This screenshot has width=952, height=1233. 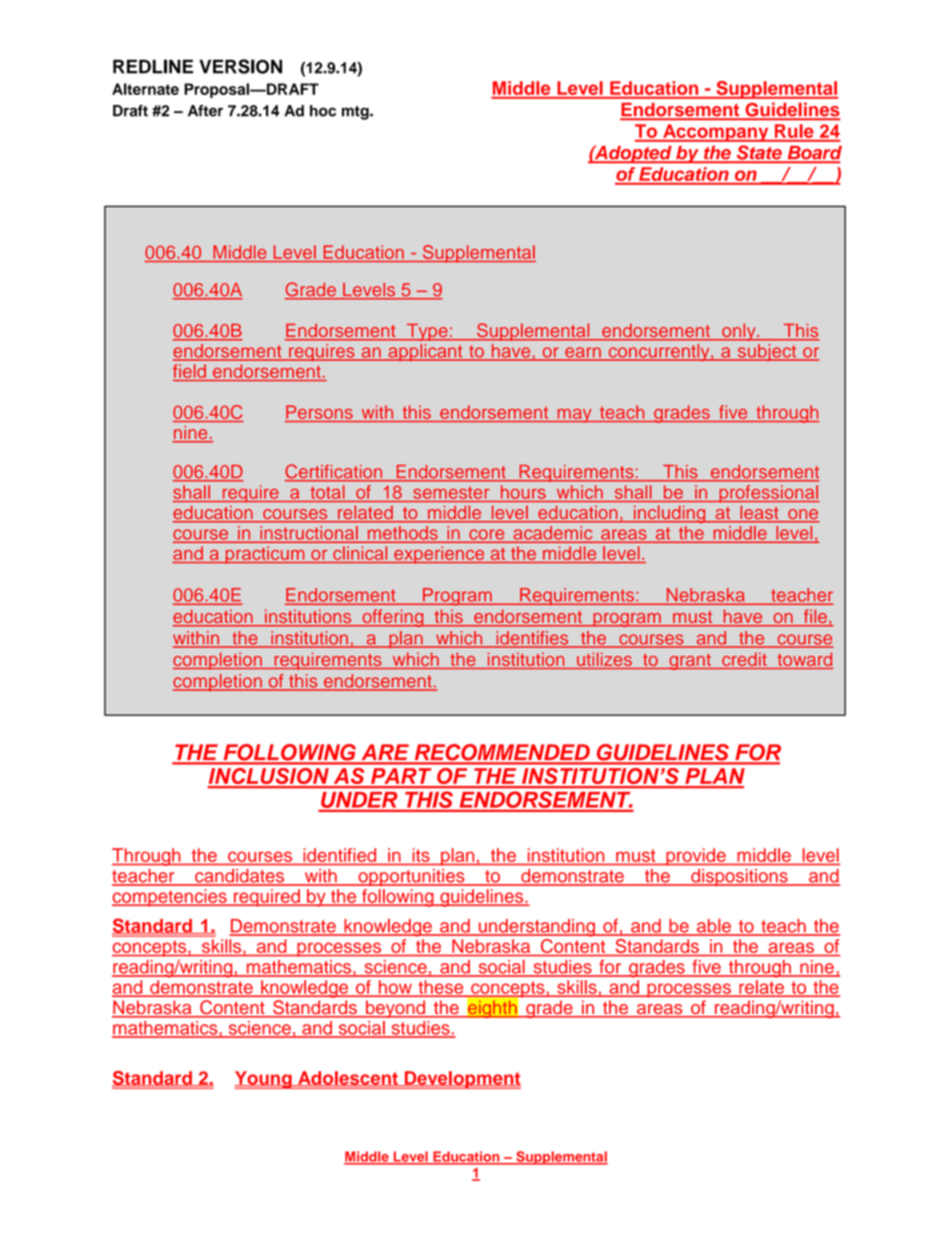 I want to click on field, so click(x=190, y=372).
